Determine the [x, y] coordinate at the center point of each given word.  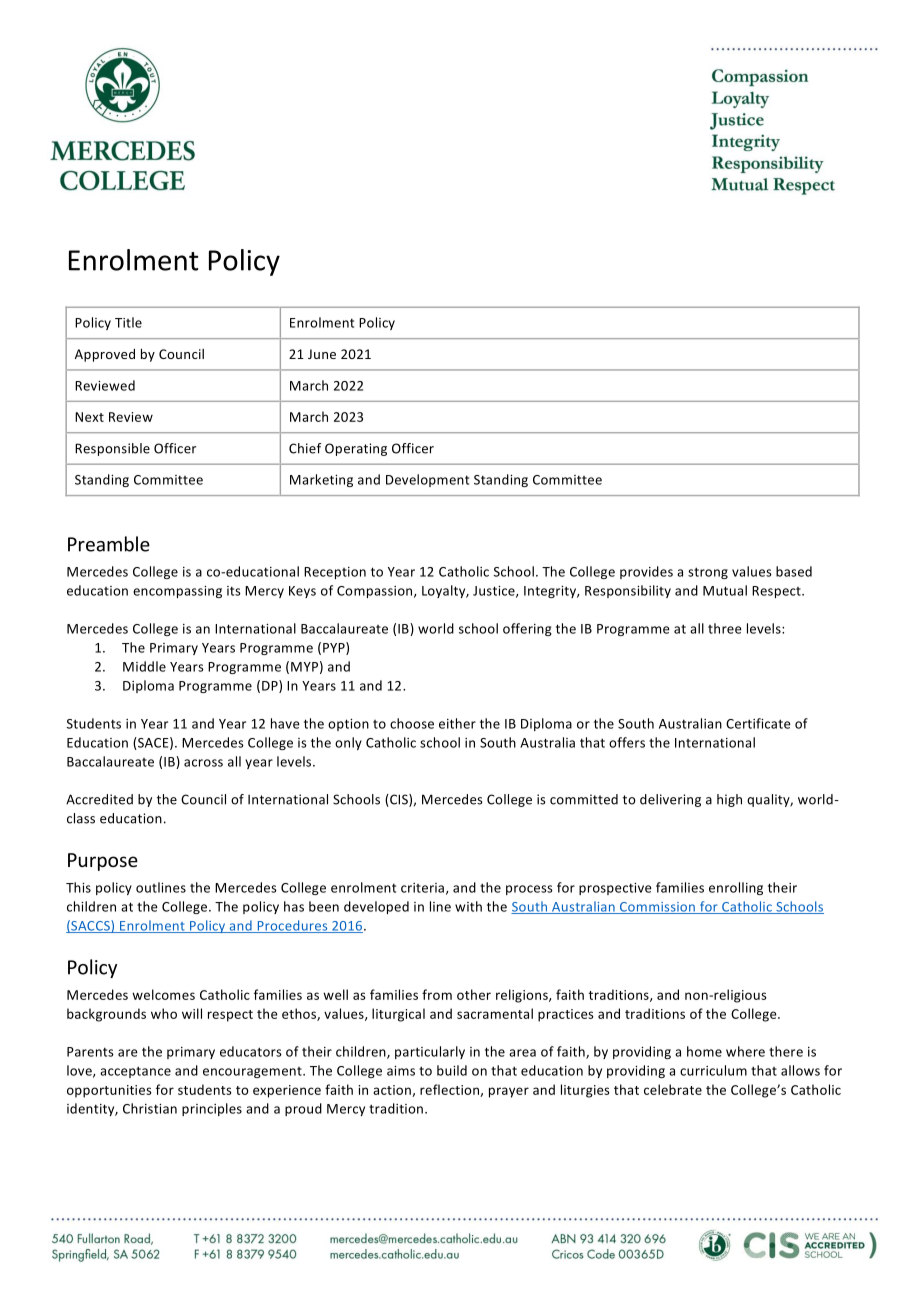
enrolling [736, 888]
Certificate [758, 723]
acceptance [135, 1072]
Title [128, 322]
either [457, 723]
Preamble [109, 544]
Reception [335, 573]
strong [708, 573]
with [468, 906]
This [78, 887]
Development [427, 480]
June [322, 354]
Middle [144, 666]
